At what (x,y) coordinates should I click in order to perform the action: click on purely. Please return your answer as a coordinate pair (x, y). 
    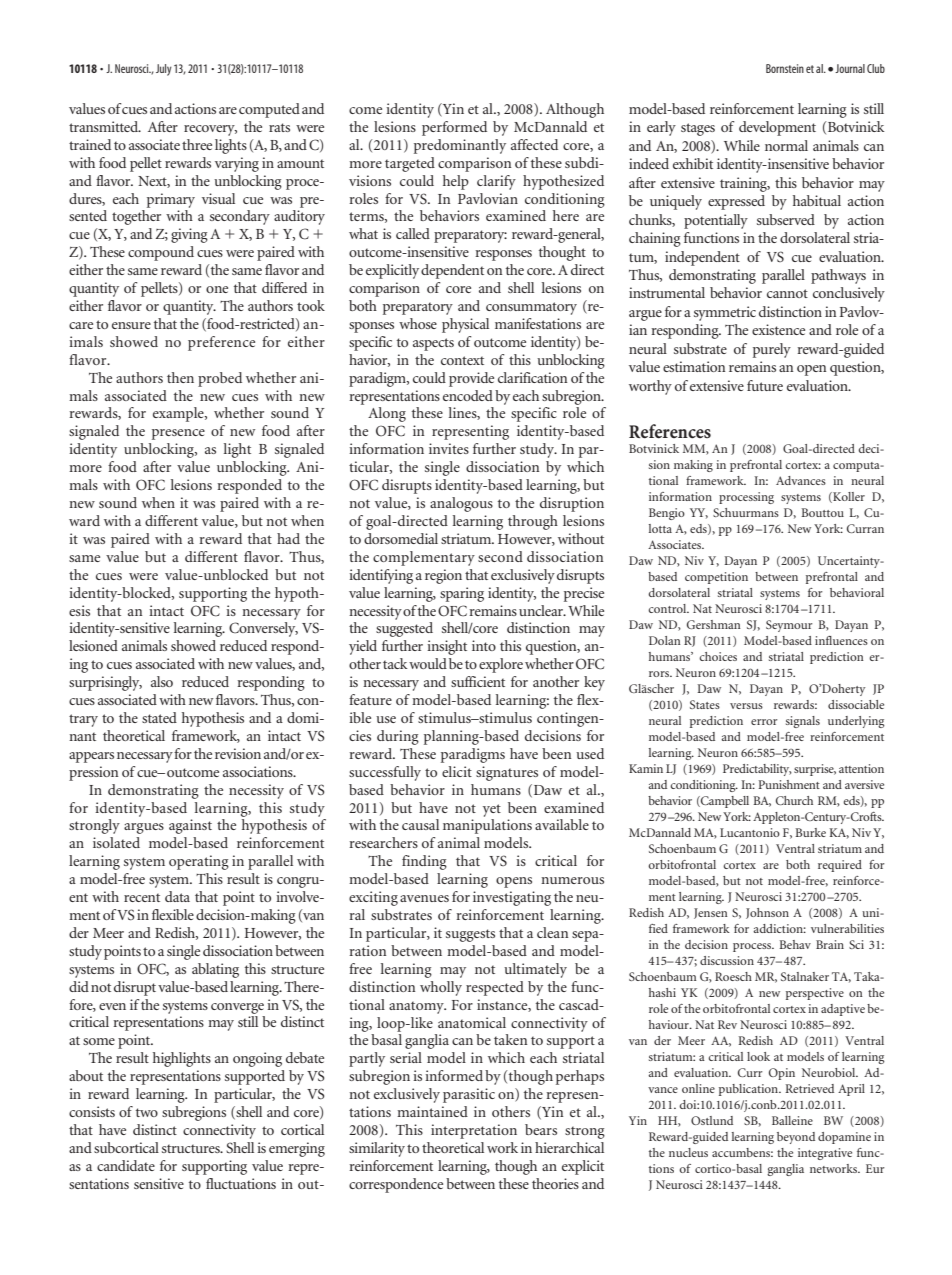
    Looking at the image, I should click on (772, 350).
